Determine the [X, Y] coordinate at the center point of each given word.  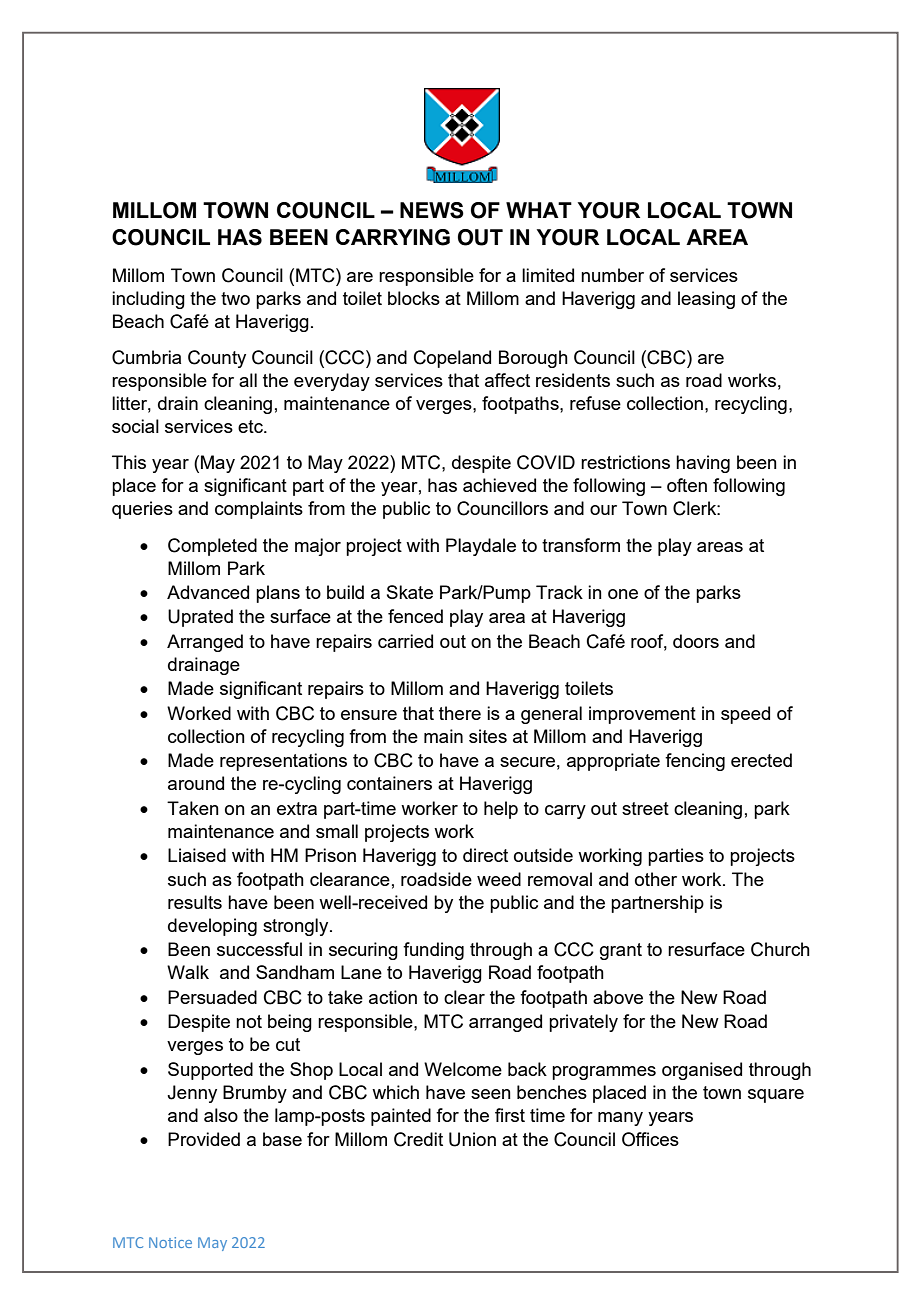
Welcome [463, 1069]
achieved [499, 485]
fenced [415, 616]
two [235, 298]
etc [251, 426]
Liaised [197, 855]
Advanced [208, 592]
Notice [170, 1242]
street [645, 808]
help [501, 810]
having [703, 464]
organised [702, 1071]
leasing [706, 300]
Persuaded [212, 997]
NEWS [432, 210]
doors [696, 641]
